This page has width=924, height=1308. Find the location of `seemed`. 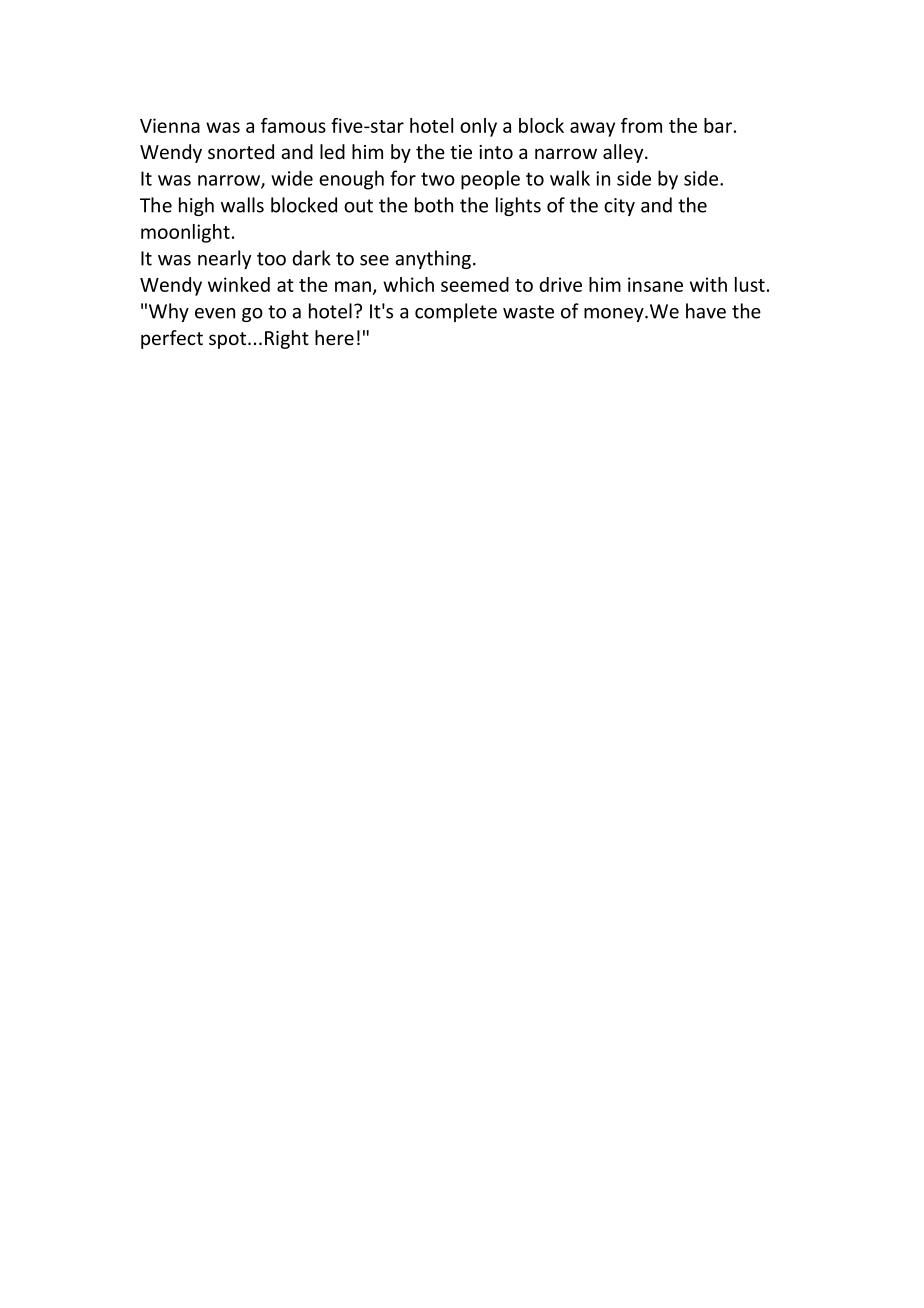

seemed is located at coordinates (475, 284).
